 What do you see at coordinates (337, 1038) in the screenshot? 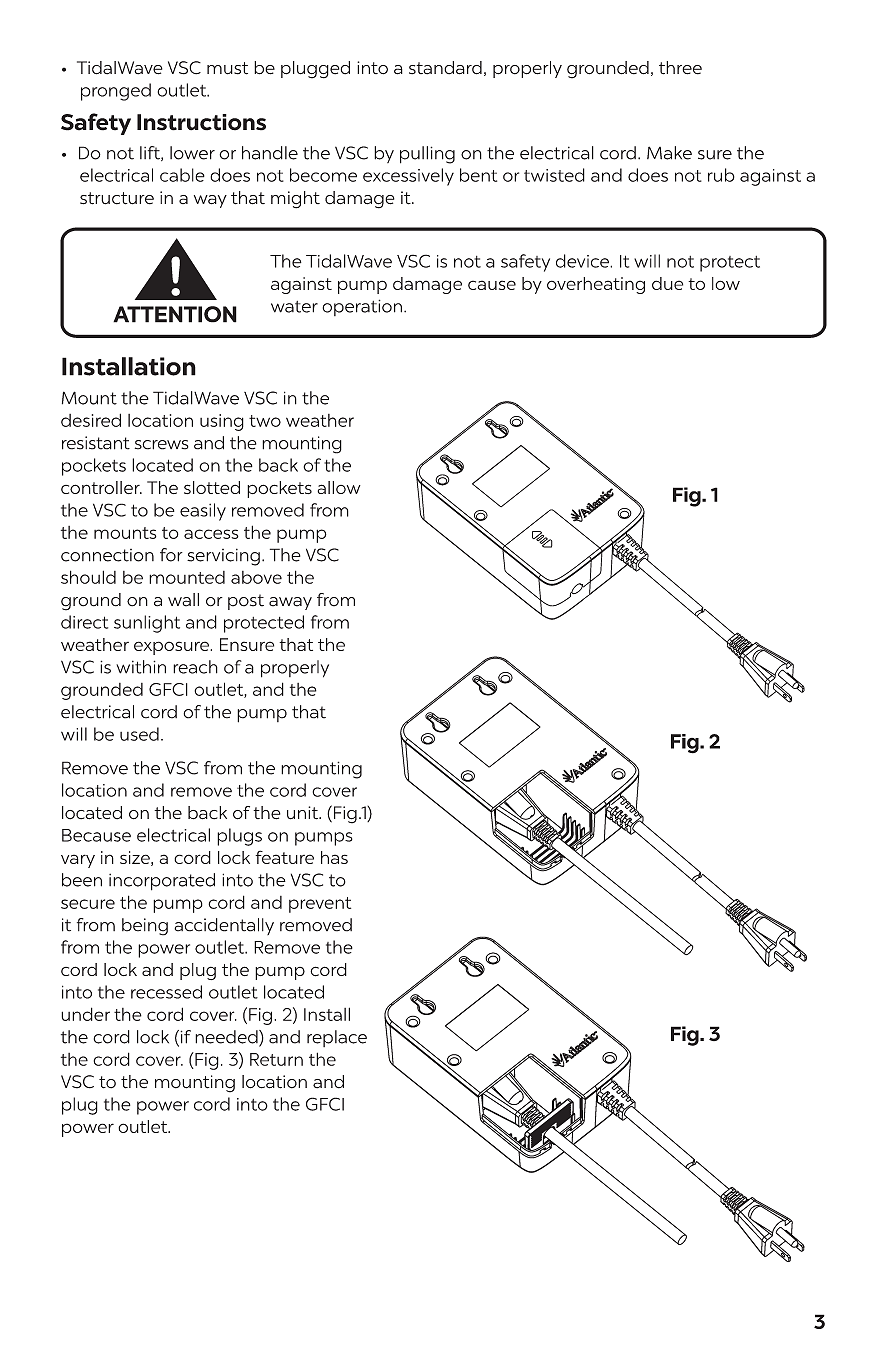
I see `replace` at bounding box center [337, 1038].
